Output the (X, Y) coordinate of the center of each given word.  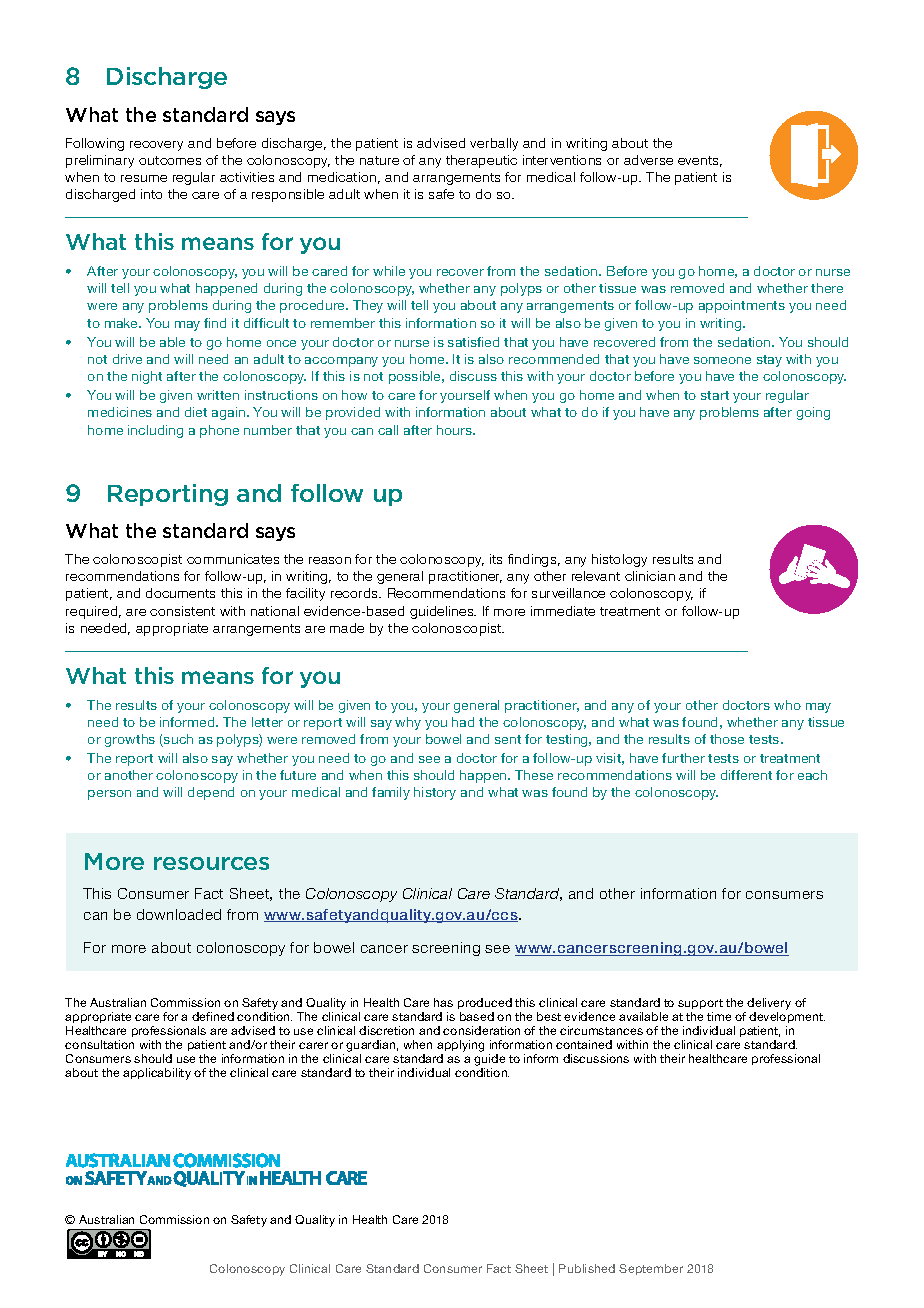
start (715, 395)
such (177, 740)
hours (455, 430)
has (443, 1002)
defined (213, 1016)
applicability (157, 1074)
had (463, 722)
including (155, 431)
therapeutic (481, 161)
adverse (648, 160)
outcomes (170, 160)
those (727, 739)
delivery (769, 1004)
